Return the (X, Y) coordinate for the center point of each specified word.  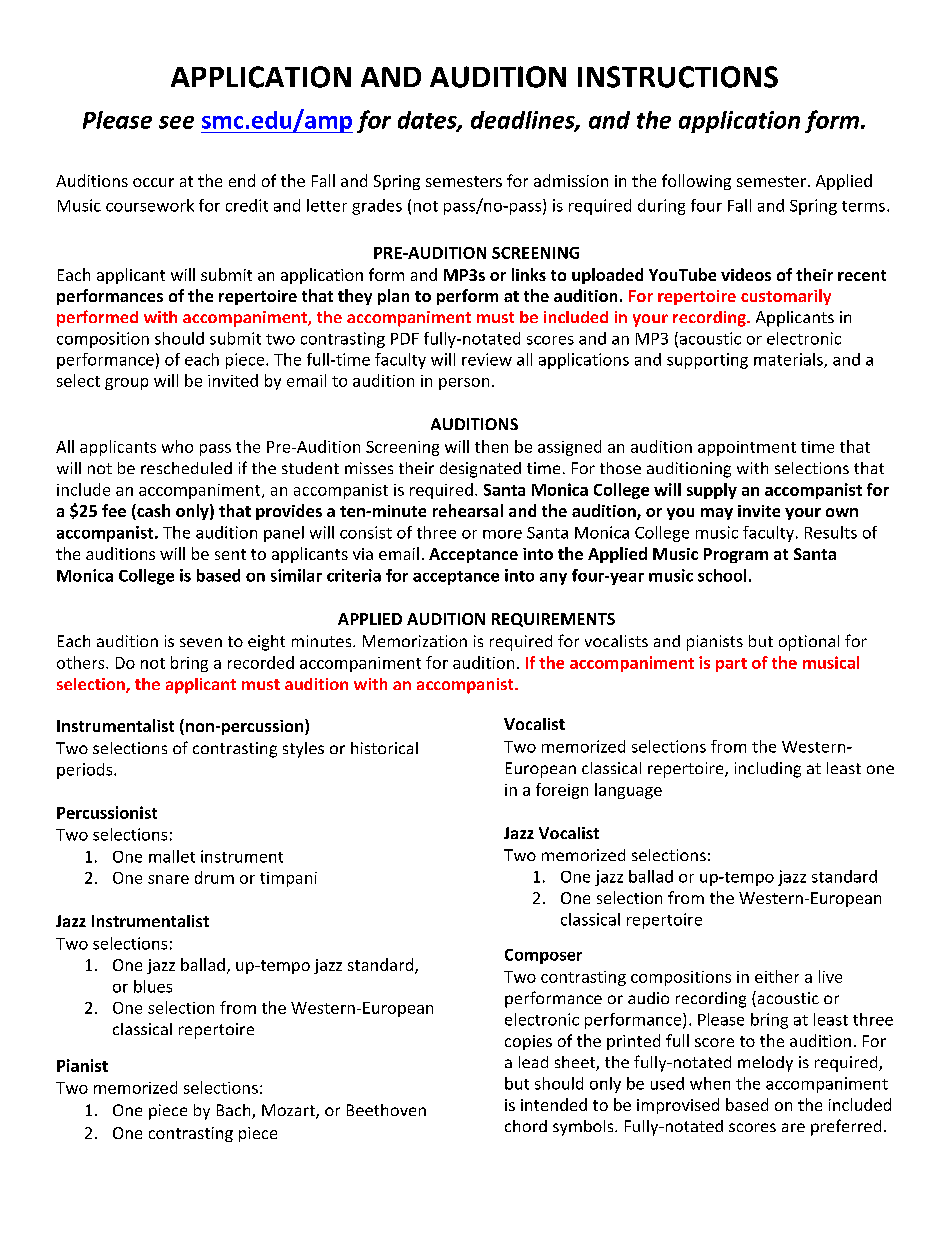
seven (201, 642)
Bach (235, 1111)
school (722, 575)
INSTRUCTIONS (678, 77)
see (176, 122)
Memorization (415, 641)
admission (571, 180)
